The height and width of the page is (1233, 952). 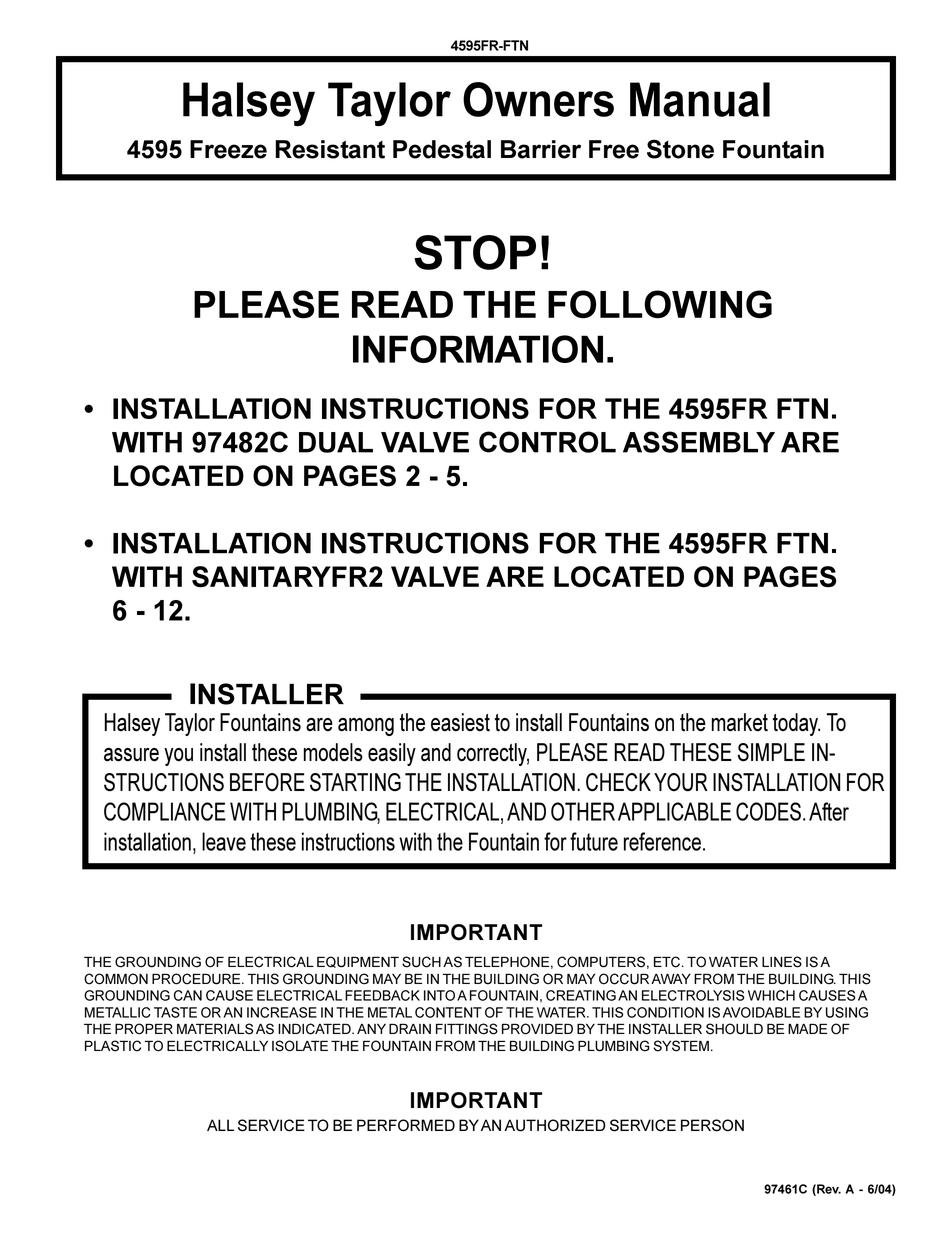 I want to click on CONTROL, so click(x=547, y=442).
